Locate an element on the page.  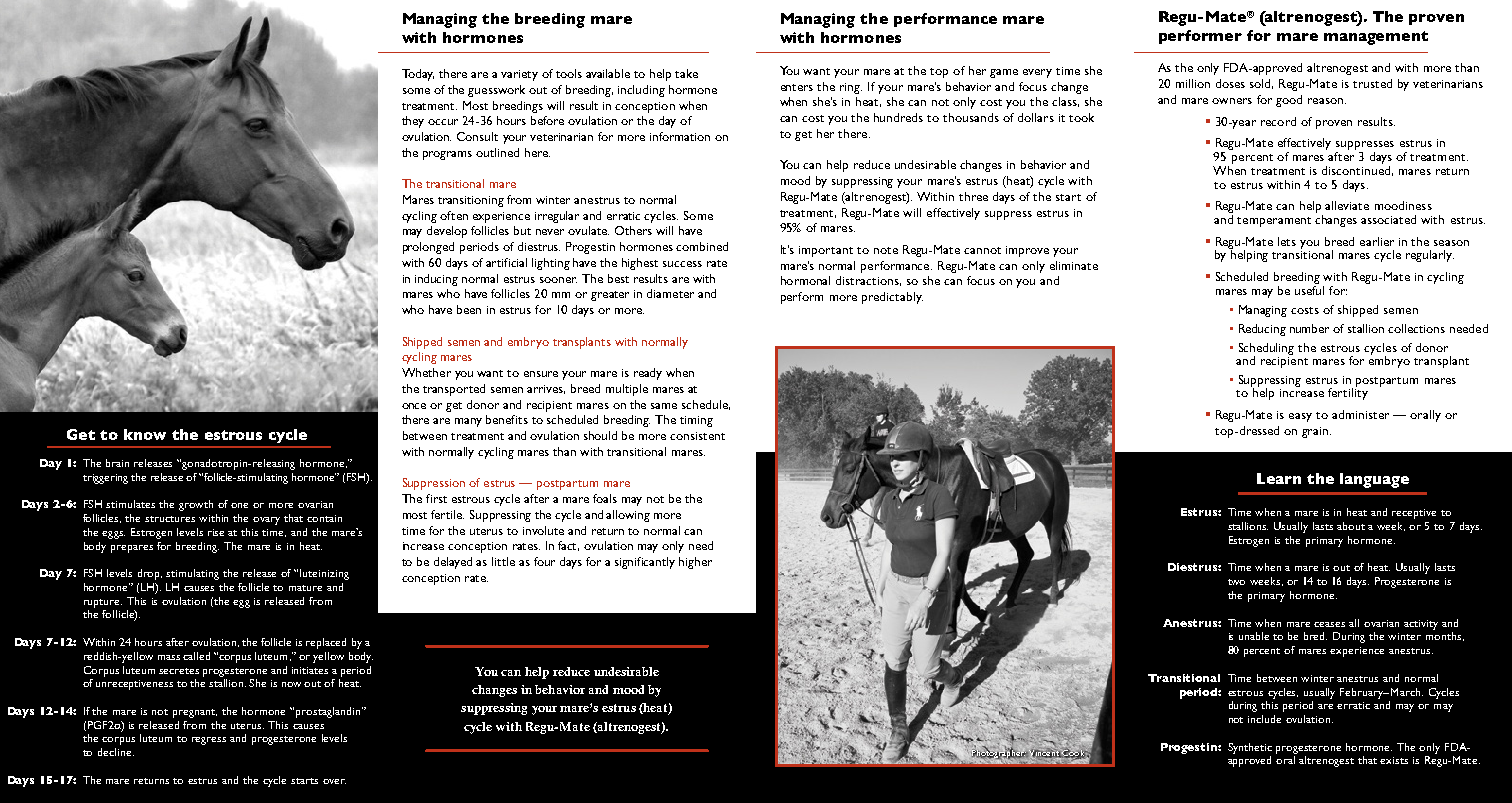
timing is located at coordinates (696, 421).
